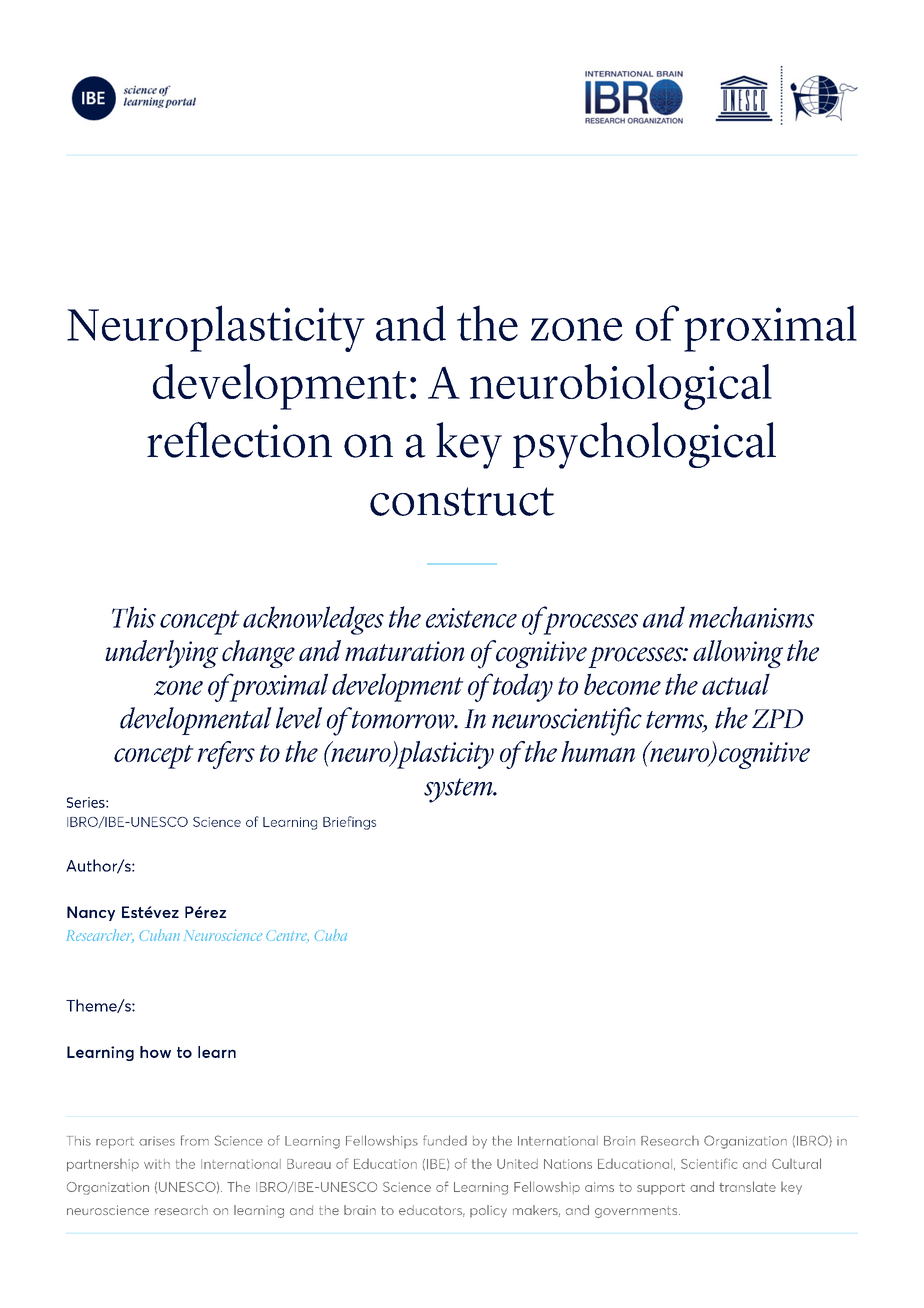 The width and height of the screenshot is (924, 1308). What do you see at coordinates (738, 654) in the screenshot?
I see `allowing` at bounding box center [738, 654].
